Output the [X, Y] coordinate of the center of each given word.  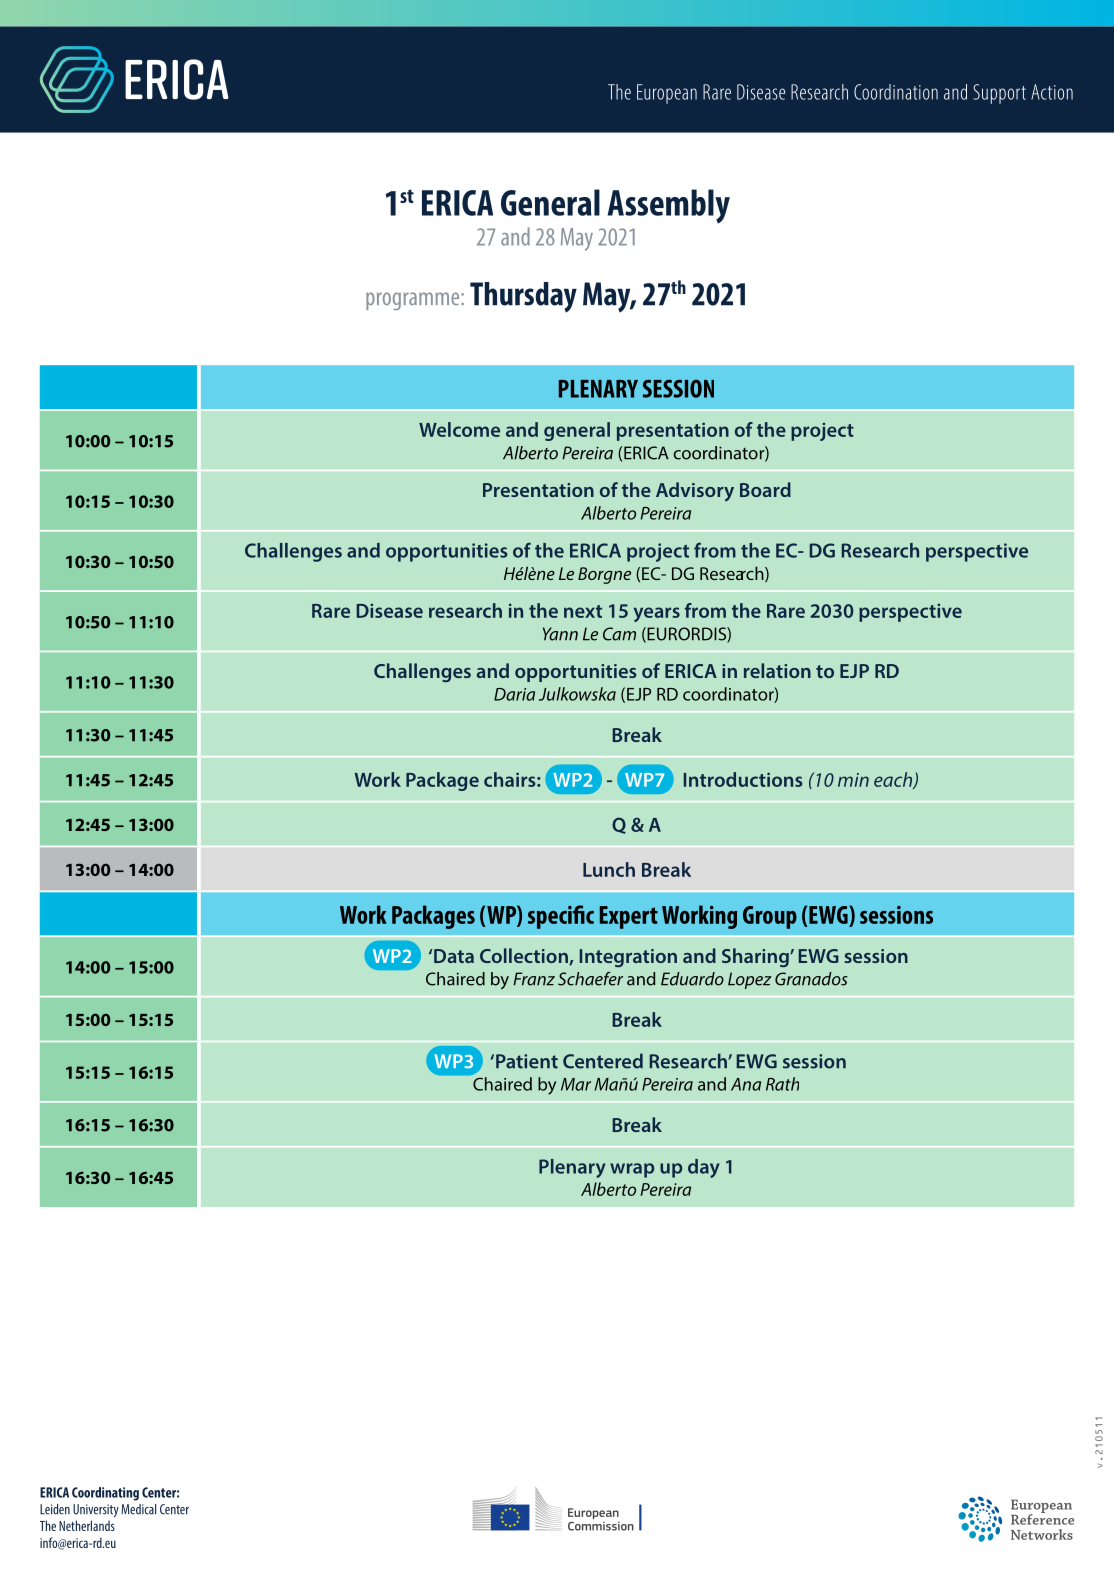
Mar [576, 1084]
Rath [782, 1084]
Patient [527, 1061]
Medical [138, 1509]
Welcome [459, 429]
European [667, 94]
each [894, 780]
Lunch [609, 869]
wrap [632, 1170]
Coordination [896, 92]
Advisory [695, 491]
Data [454, 956]
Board [765, 489]
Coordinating [105, 1494]
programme [414, 301]
